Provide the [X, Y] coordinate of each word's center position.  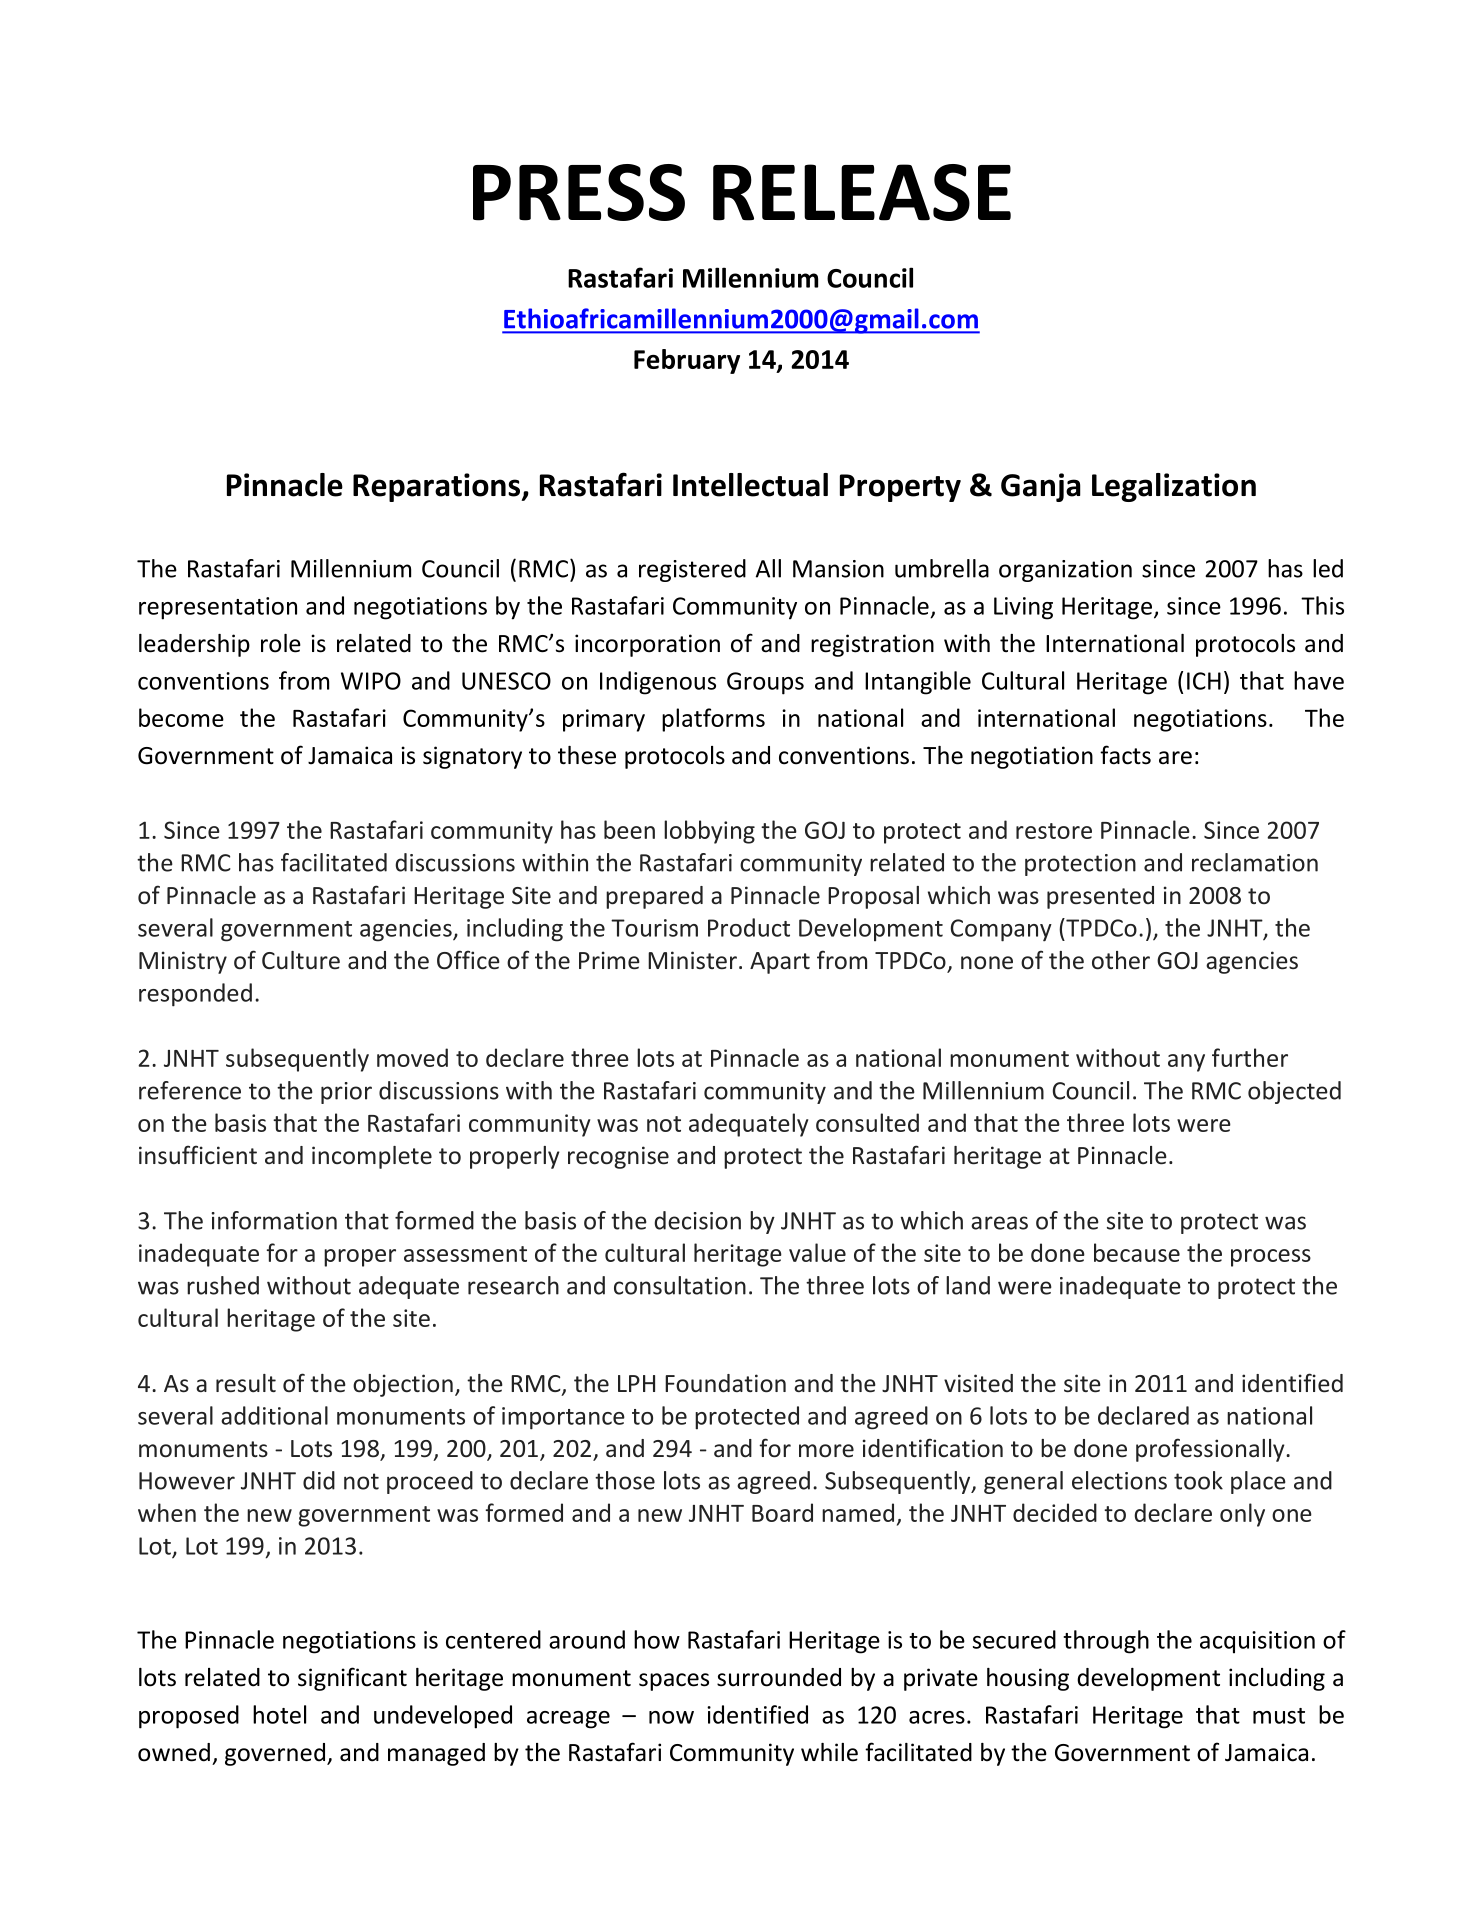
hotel [279, 1714]
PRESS [579, 192]
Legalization [1174, 487]
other [1121, 960]
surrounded [779, 1677]
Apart [780, 963]
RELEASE [862, 192]
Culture [301, 960]
